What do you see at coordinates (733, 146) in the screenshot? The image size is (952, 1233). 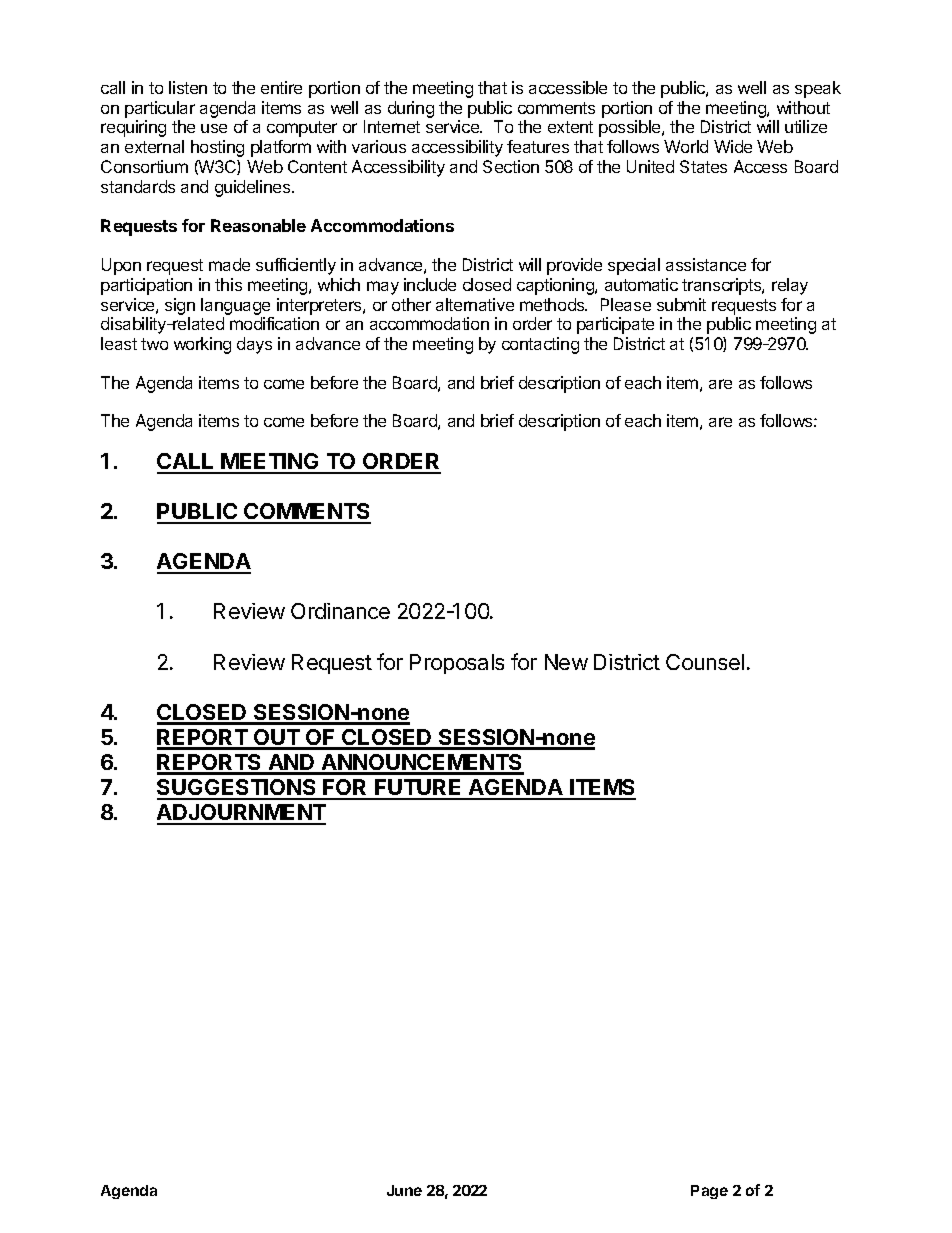 I see `Wide` at bounding box center [733, 146].
